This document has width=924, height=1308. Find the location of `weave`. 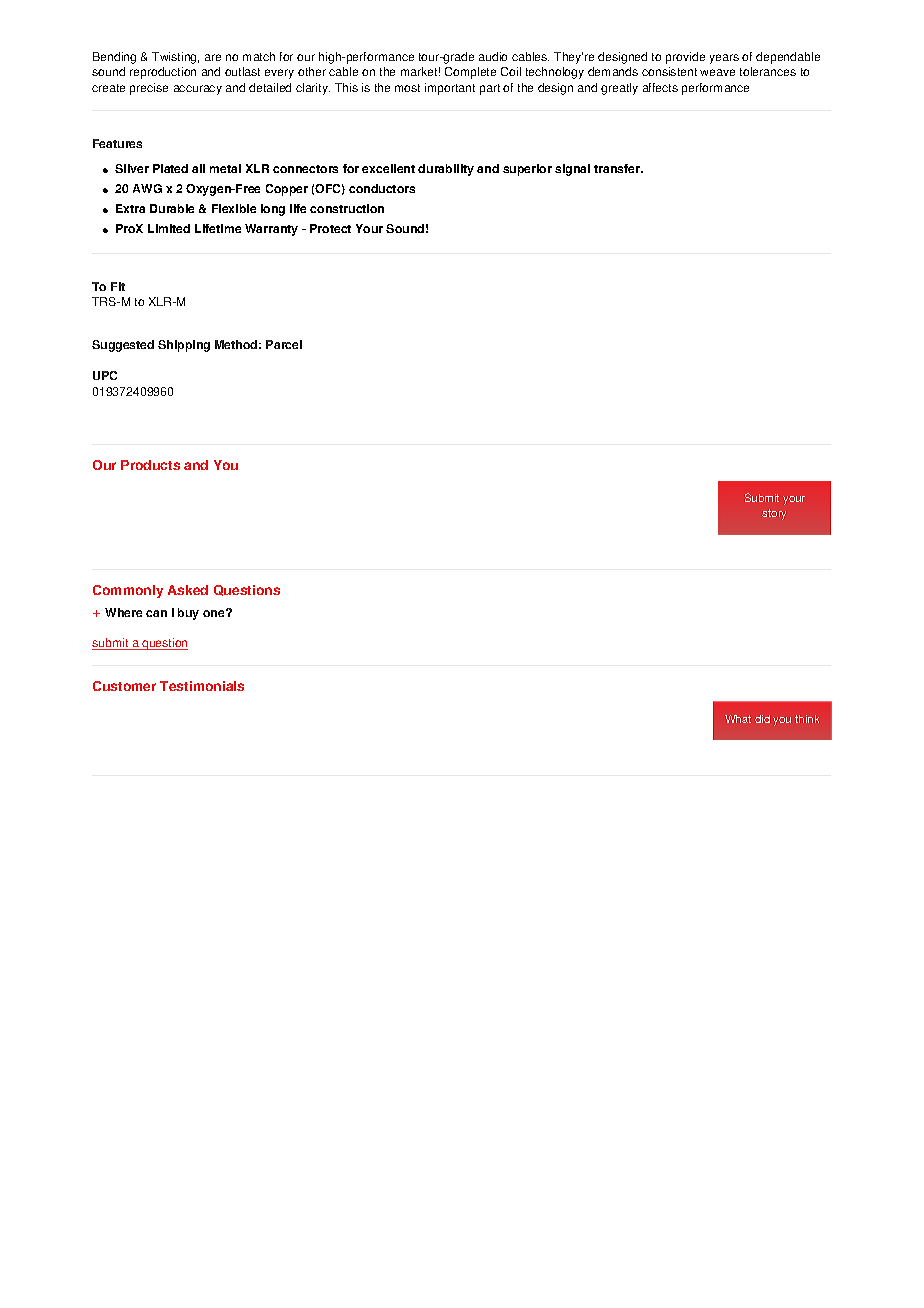

weave is located at coordinates (717, 72).
